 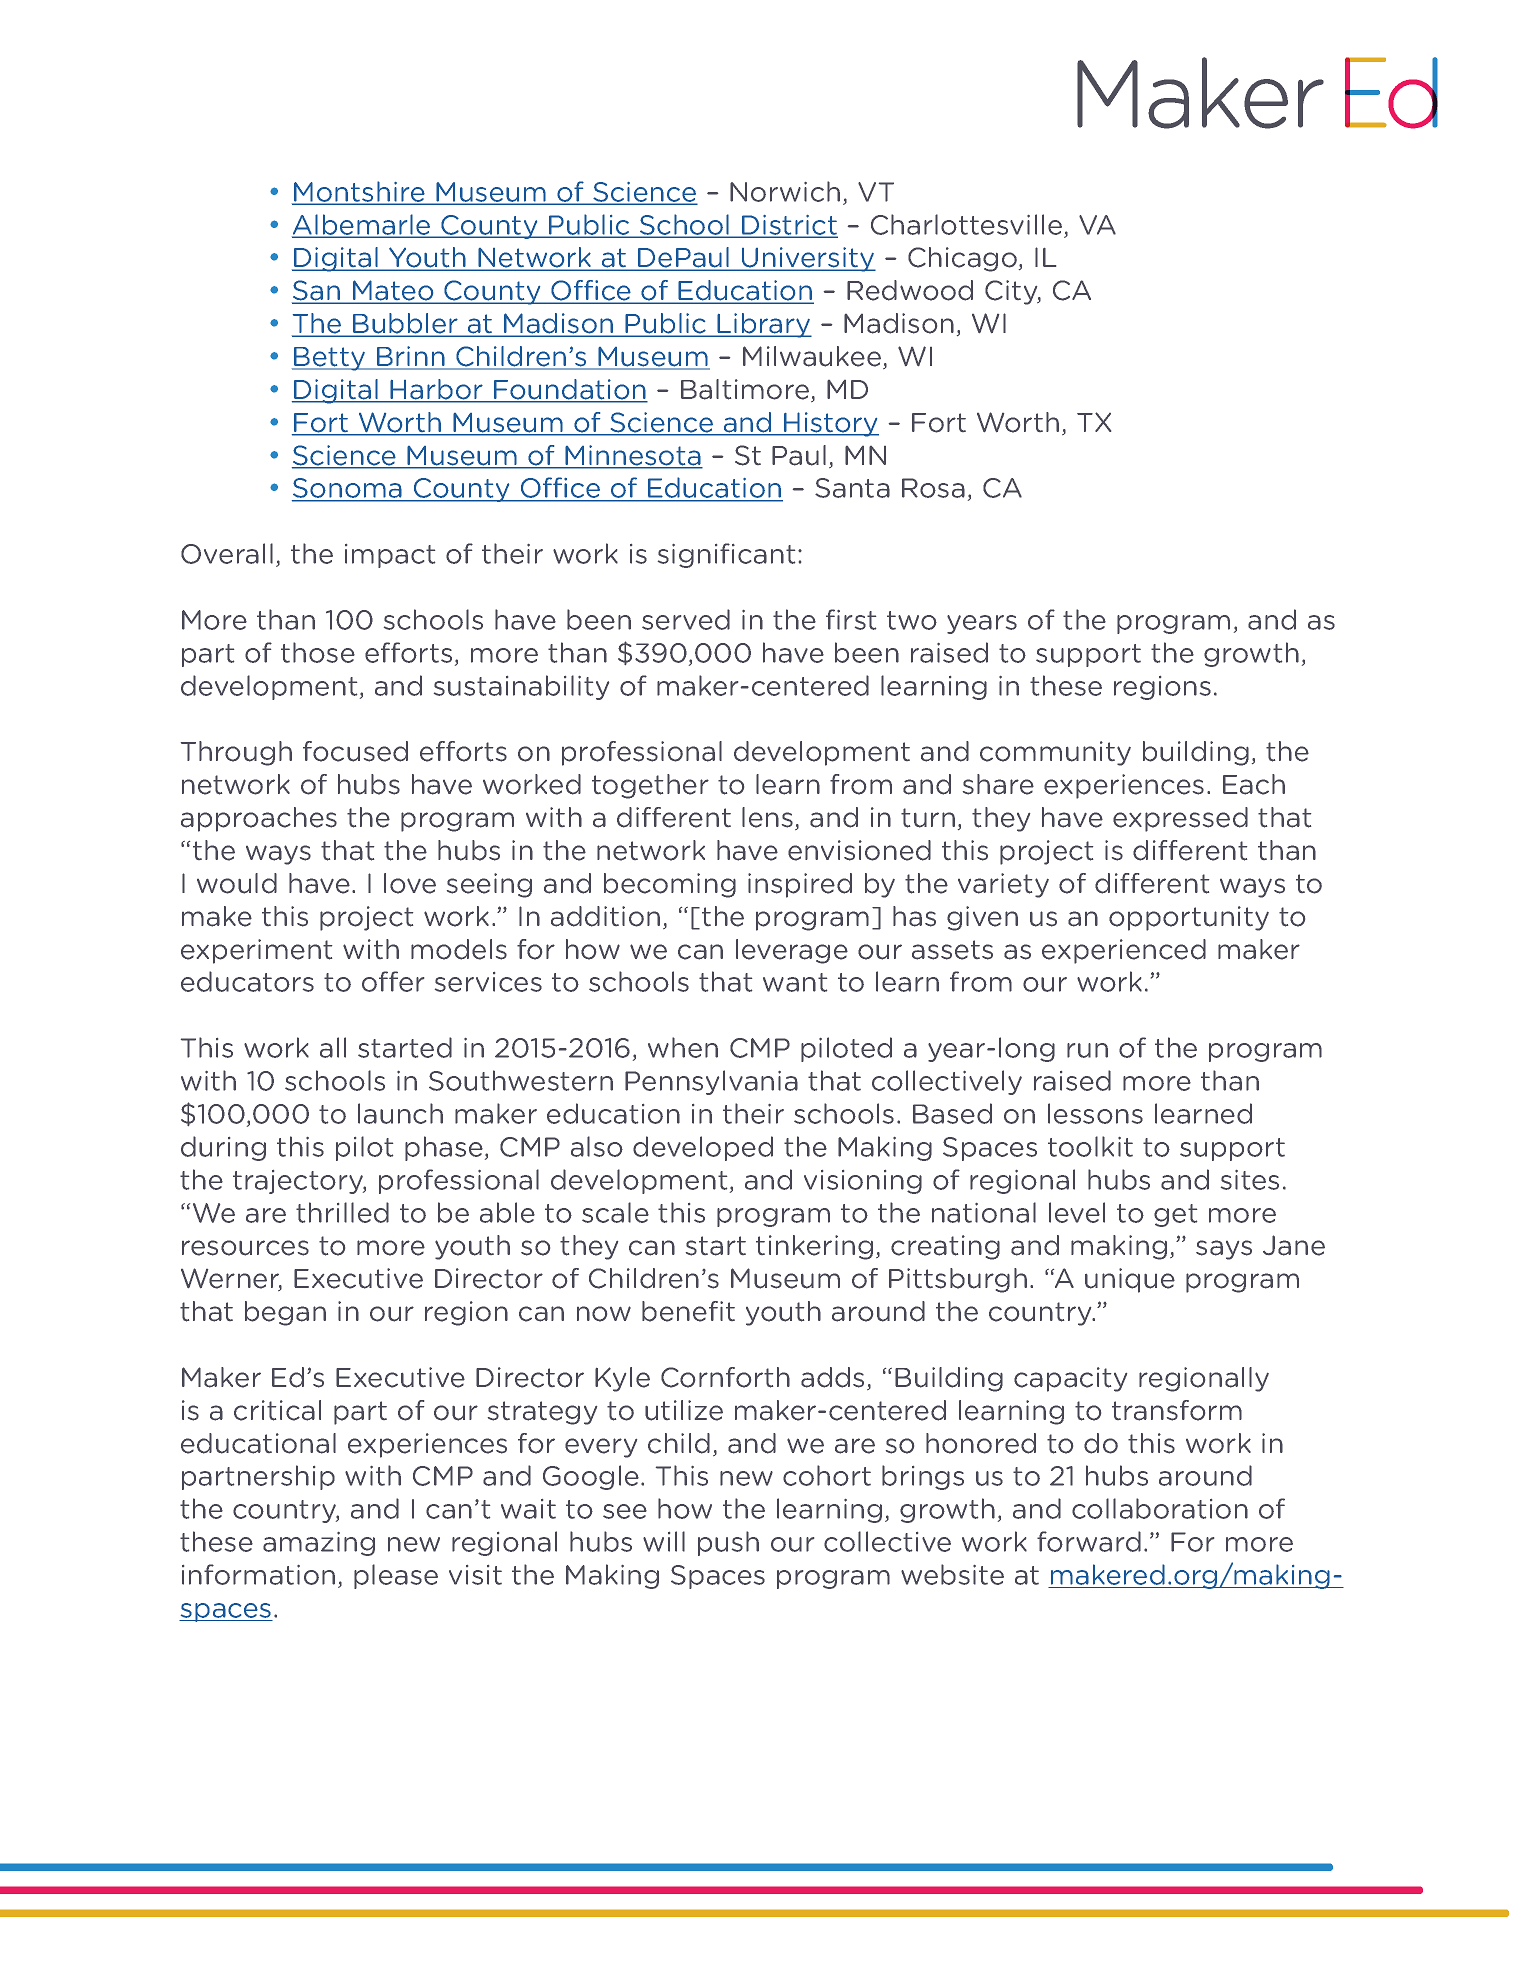 What do you see at coordinates (795, 982) in the image?
I see `want` at bounding box center [795, 982].
